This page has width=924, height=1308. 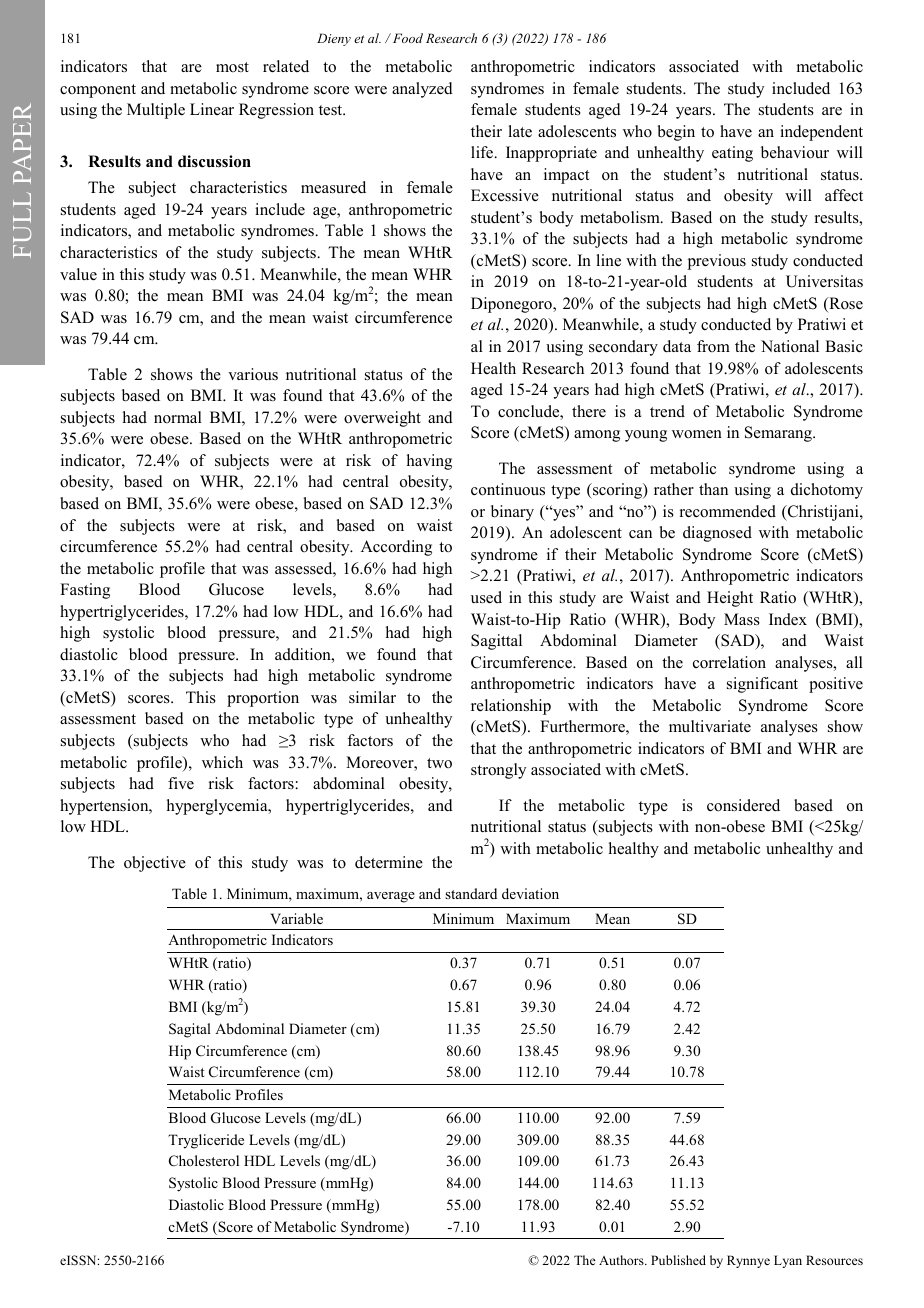 I want to click on Multiple, so click(x=156, y=111).
